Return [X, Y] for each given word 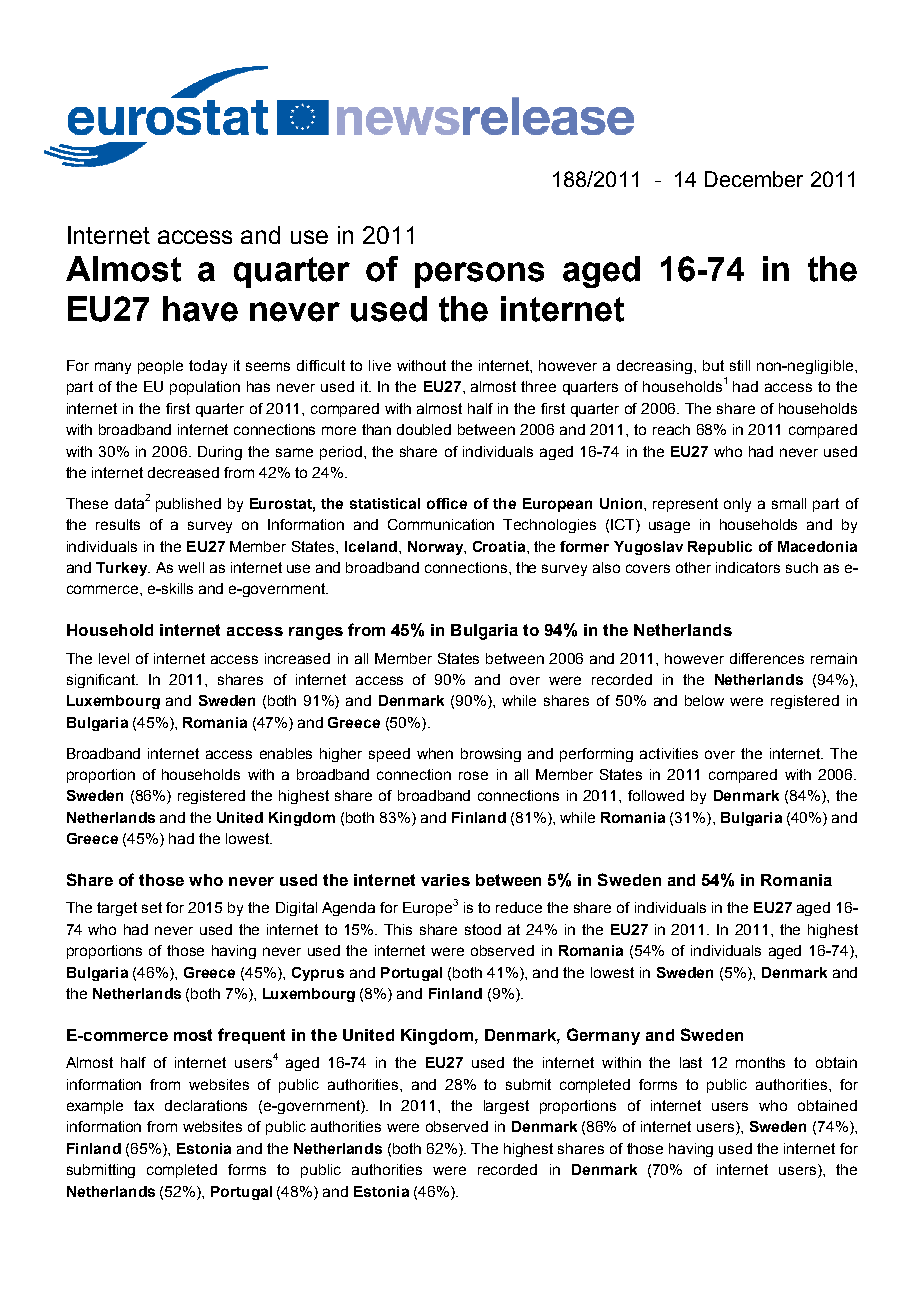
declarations [206, 1105]
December [754, 179]
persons [479, 275]
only [737, 505]
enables [286, 753]
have [200, 309]
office [447, 503]
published [188, 505]
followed [656, 795]
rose [473, 775]
